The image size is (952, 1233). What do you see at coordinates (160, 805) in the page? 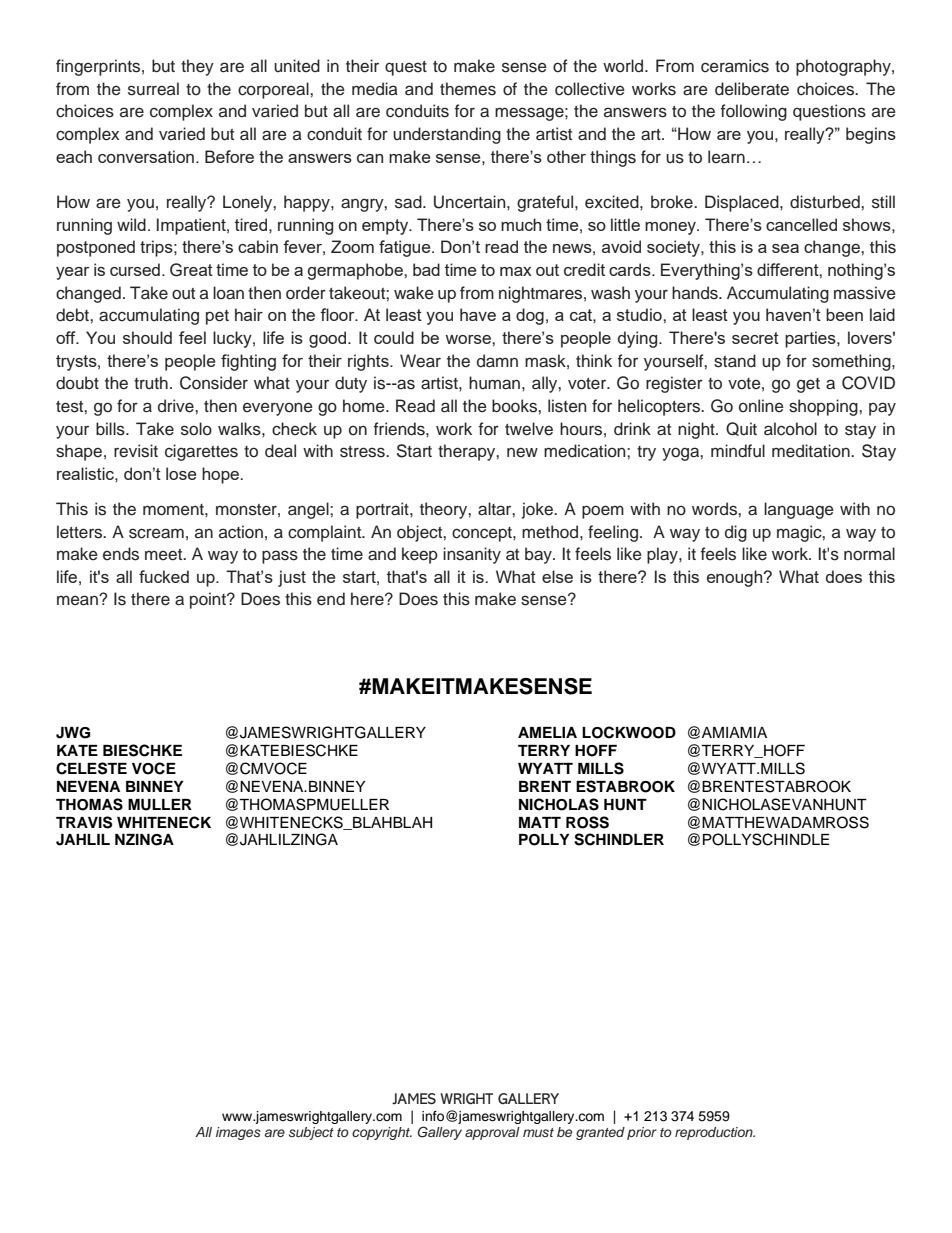
I see `MULLER` at bounding box center [160, 805].
